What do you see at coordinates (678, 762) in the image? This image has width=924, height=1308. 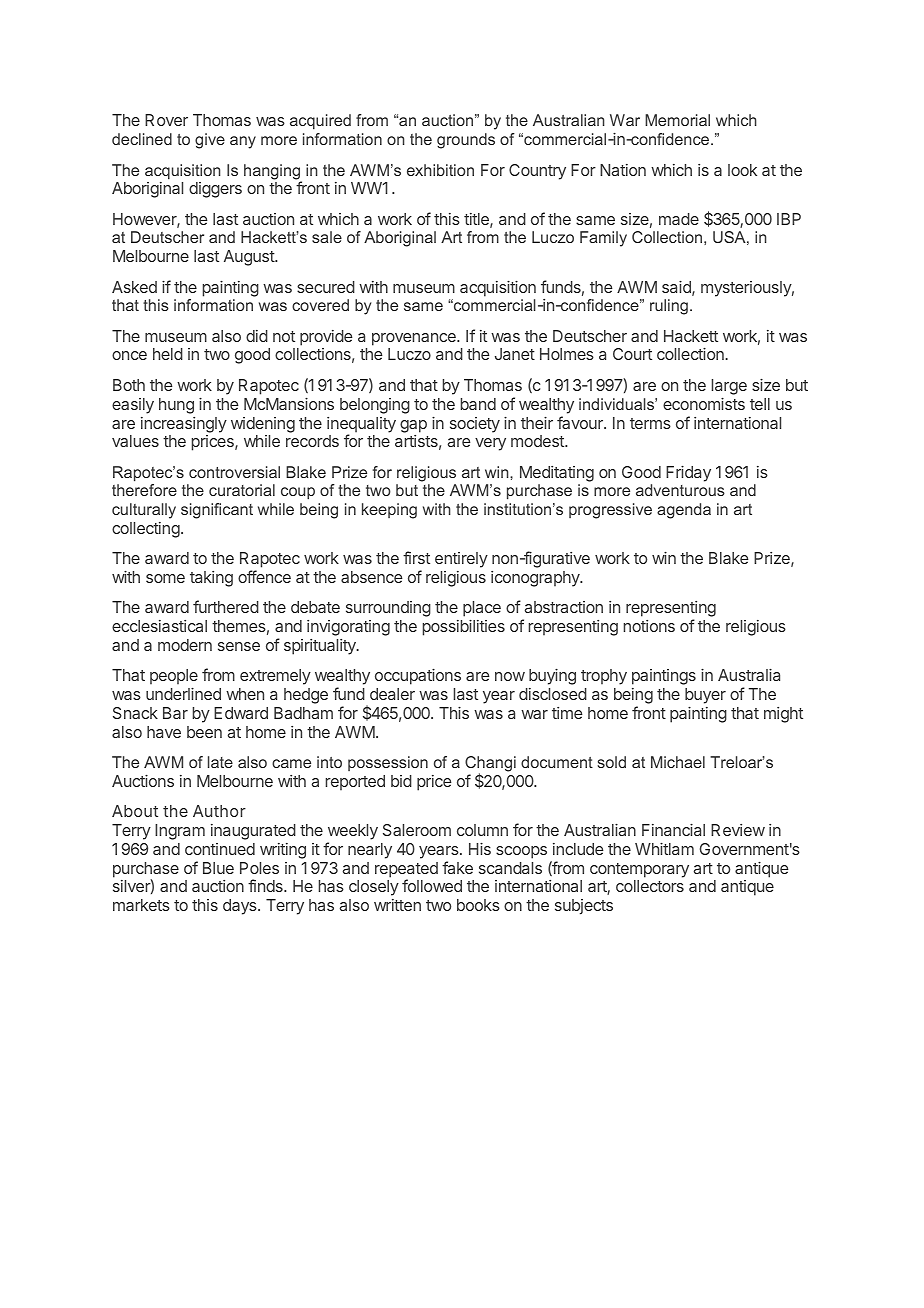 I see `Michael` at bounding box center [678, 762].
